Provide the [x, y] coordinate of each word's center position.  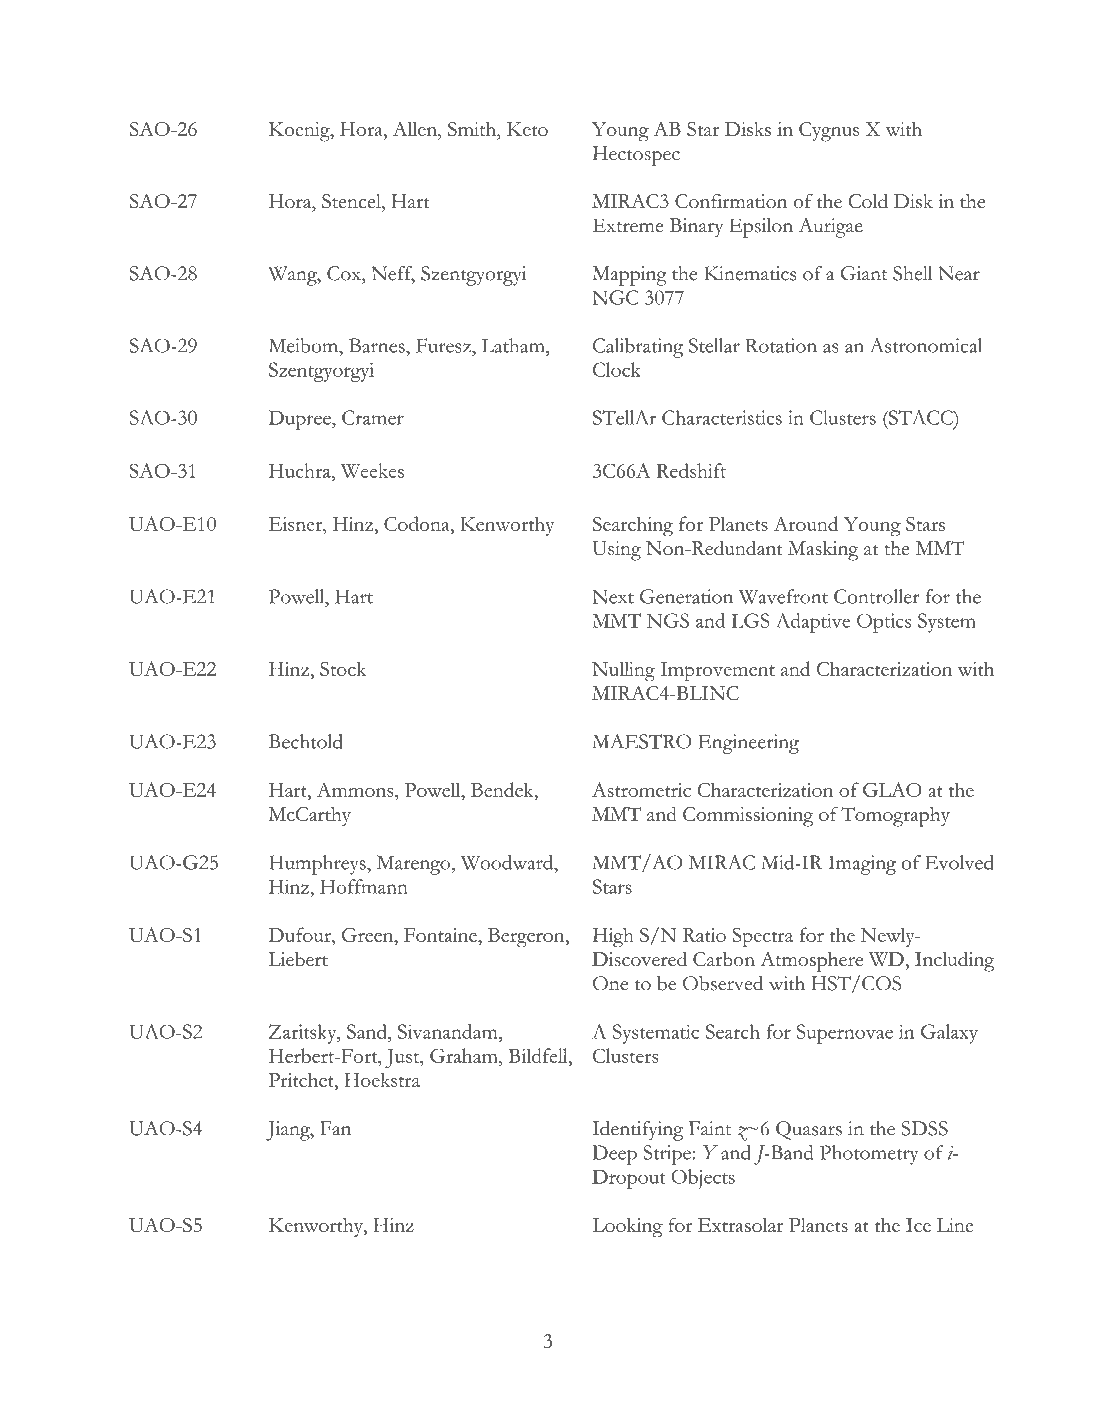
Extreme [628, 225]
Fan [335, 1128]
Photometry [869, 1155]
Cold [868, 201]
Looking [627, 1227]
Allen [416, 129]
